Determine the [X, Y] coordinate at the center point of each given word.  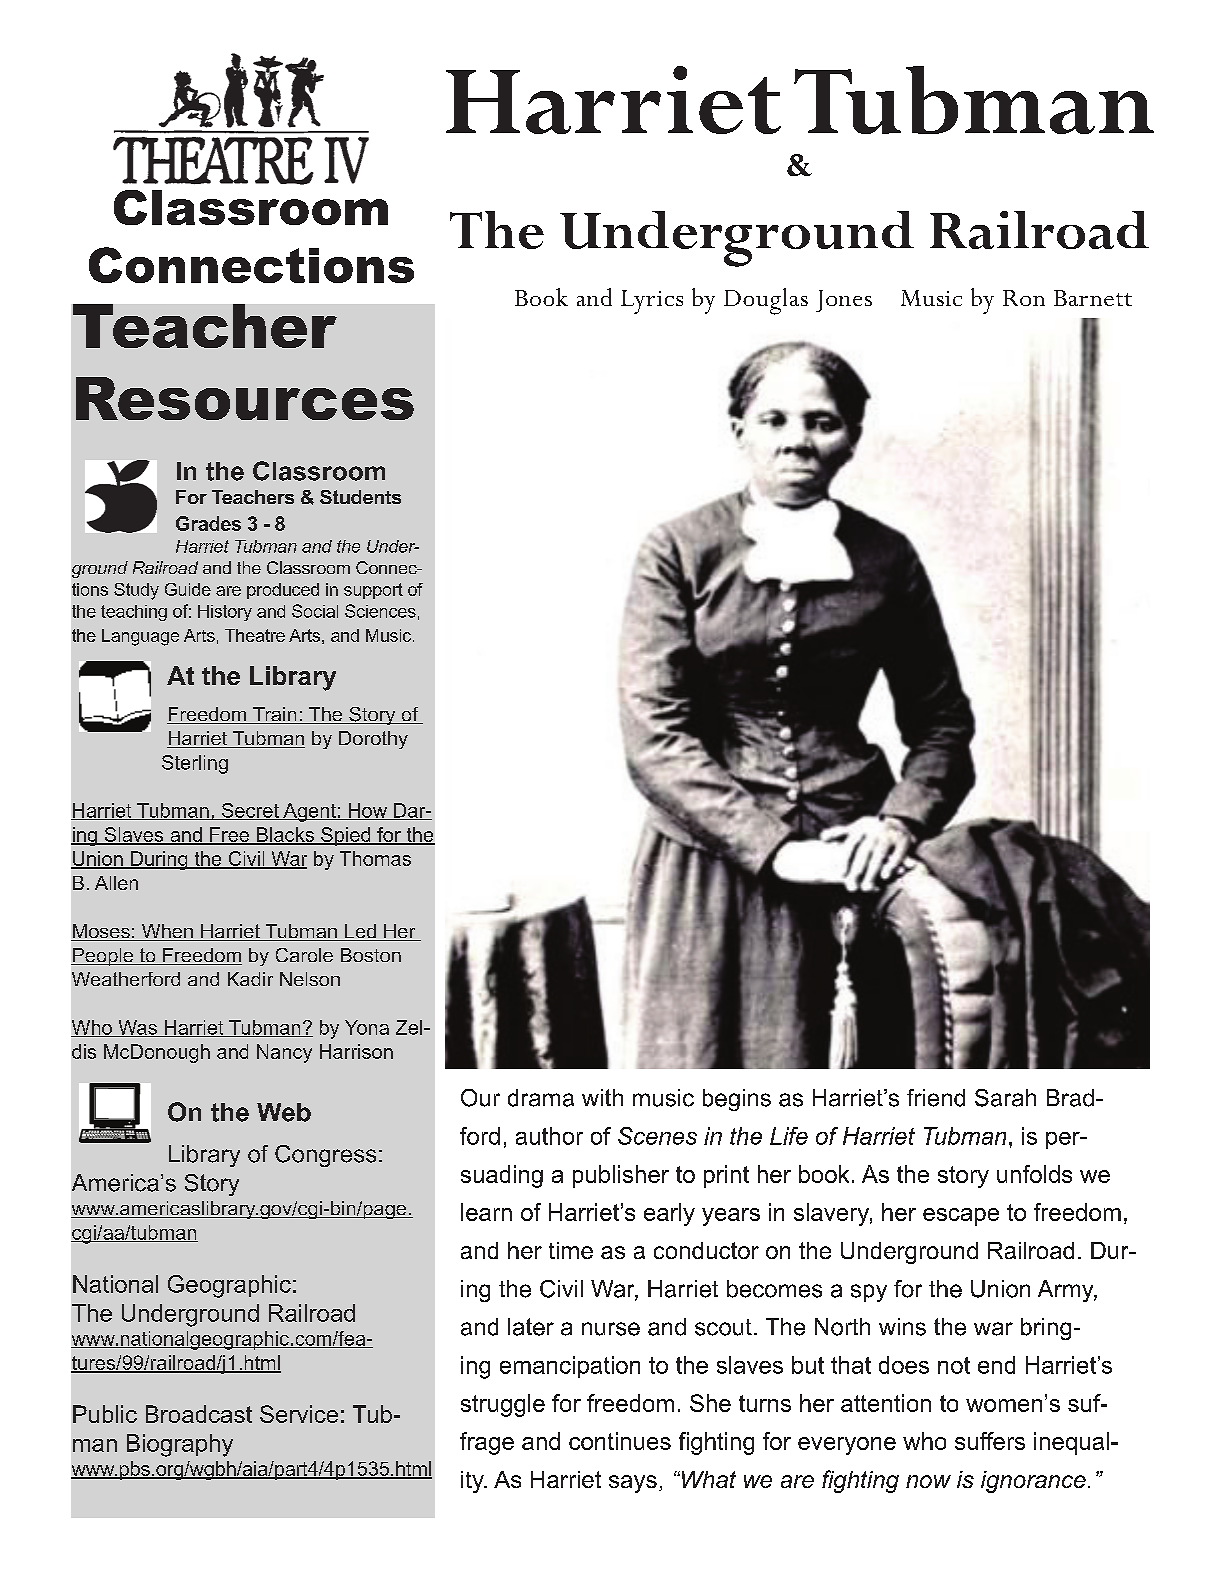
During [159, 860]
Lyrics [652, 302]
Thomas [375, 858]
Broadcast [199, 1414]
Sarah [1005, 1098]
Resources [245, 398]
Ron [1024, 298]
